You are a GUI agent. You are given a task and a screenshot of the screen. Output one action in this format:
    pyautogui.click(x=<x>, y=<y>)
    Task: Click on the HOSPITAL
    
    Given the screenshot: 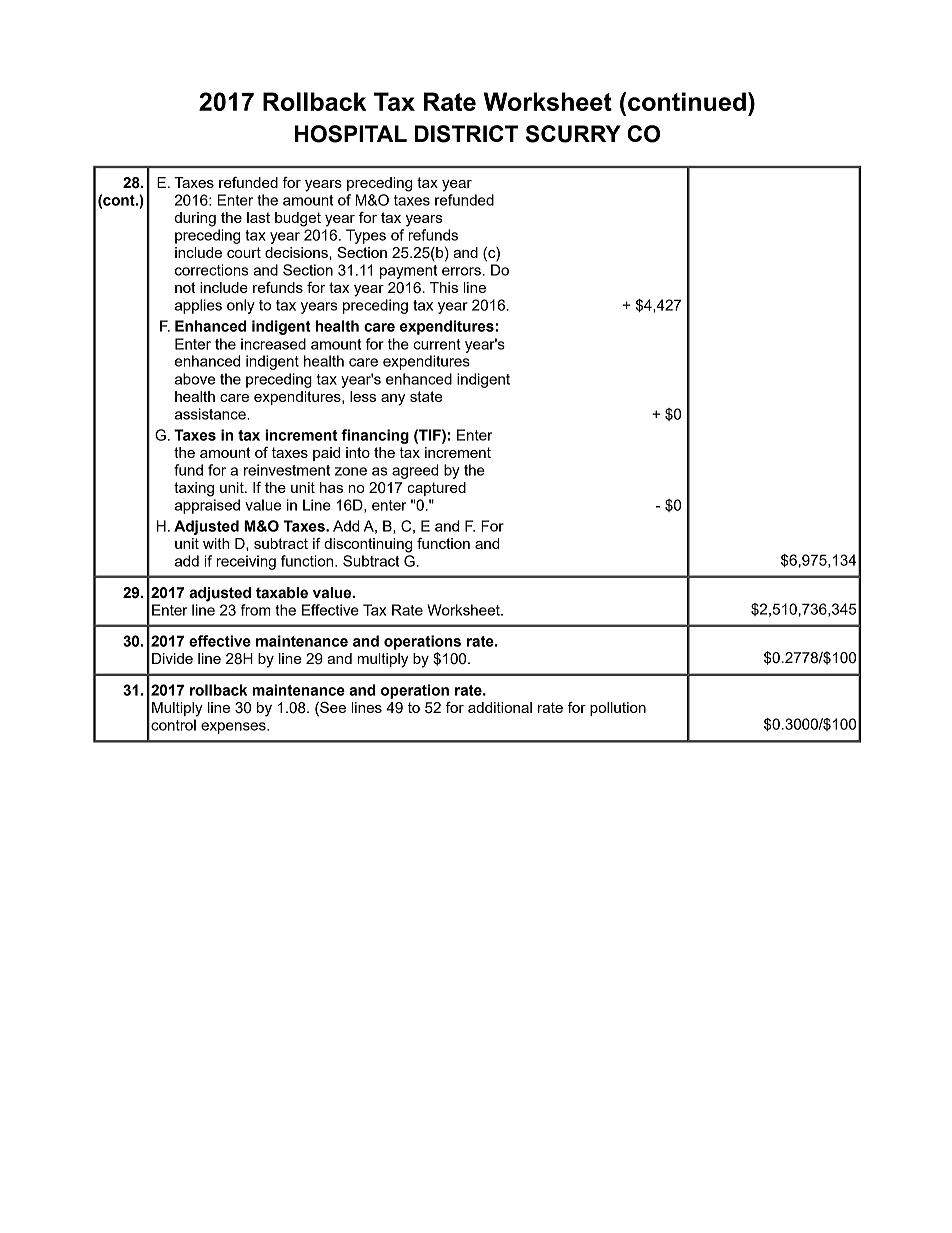 What is the action you would take?
    pyautogui.click(x=351, y=134)
